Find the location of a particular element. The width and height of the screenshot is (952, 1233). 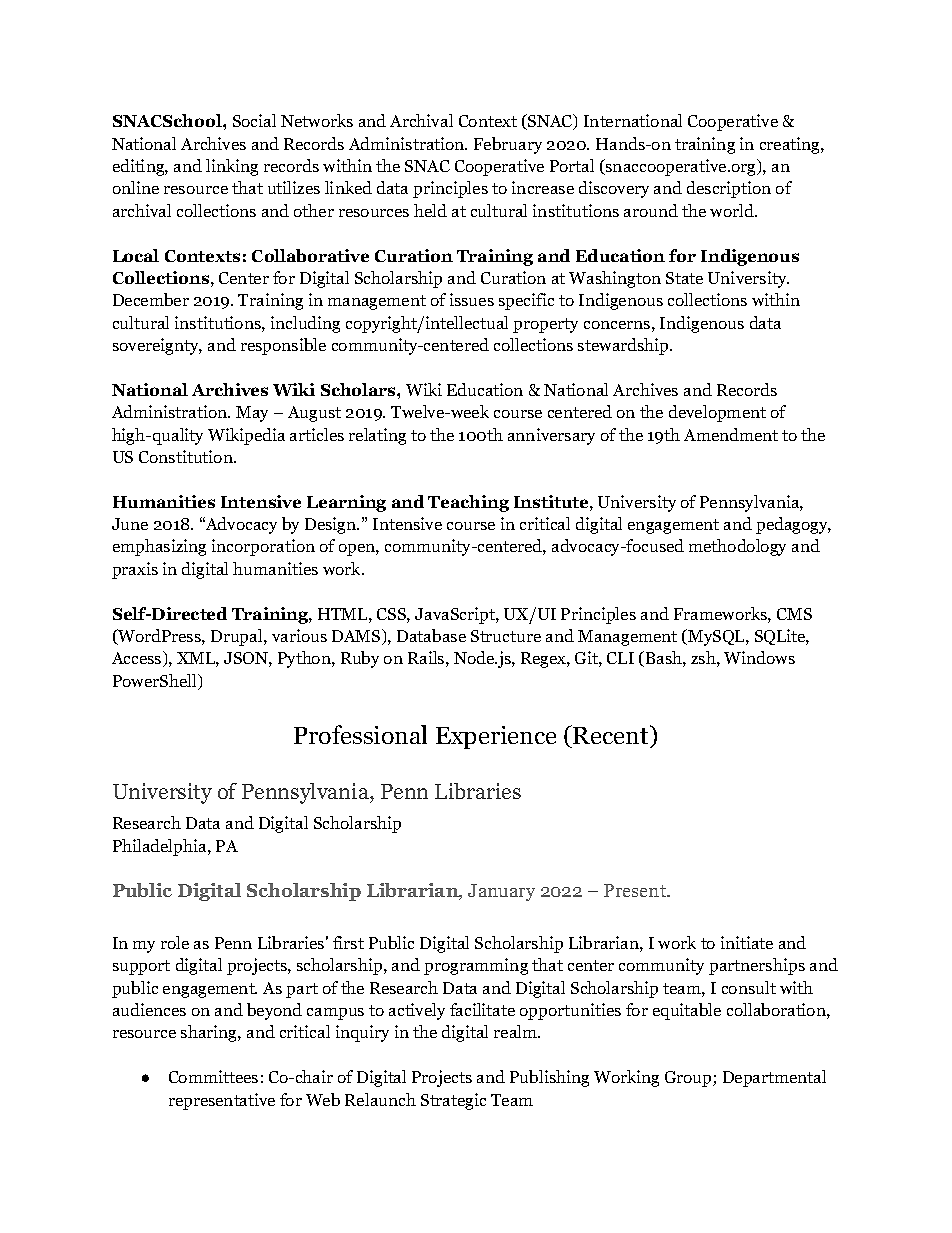

February is located at coordinates (508, 145).
